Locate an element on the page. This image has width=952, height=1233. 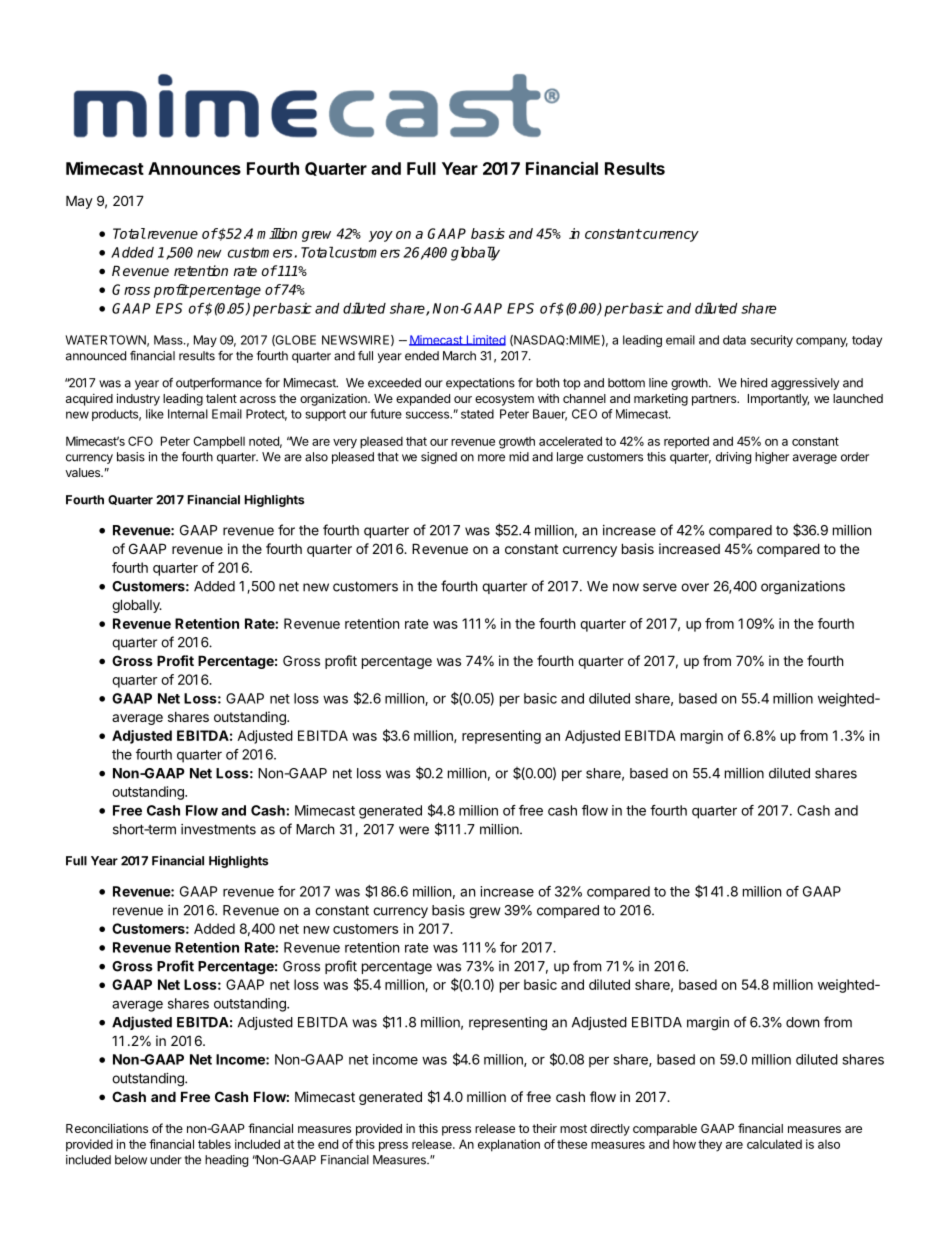
down is located at coordinates (802, 1022).
